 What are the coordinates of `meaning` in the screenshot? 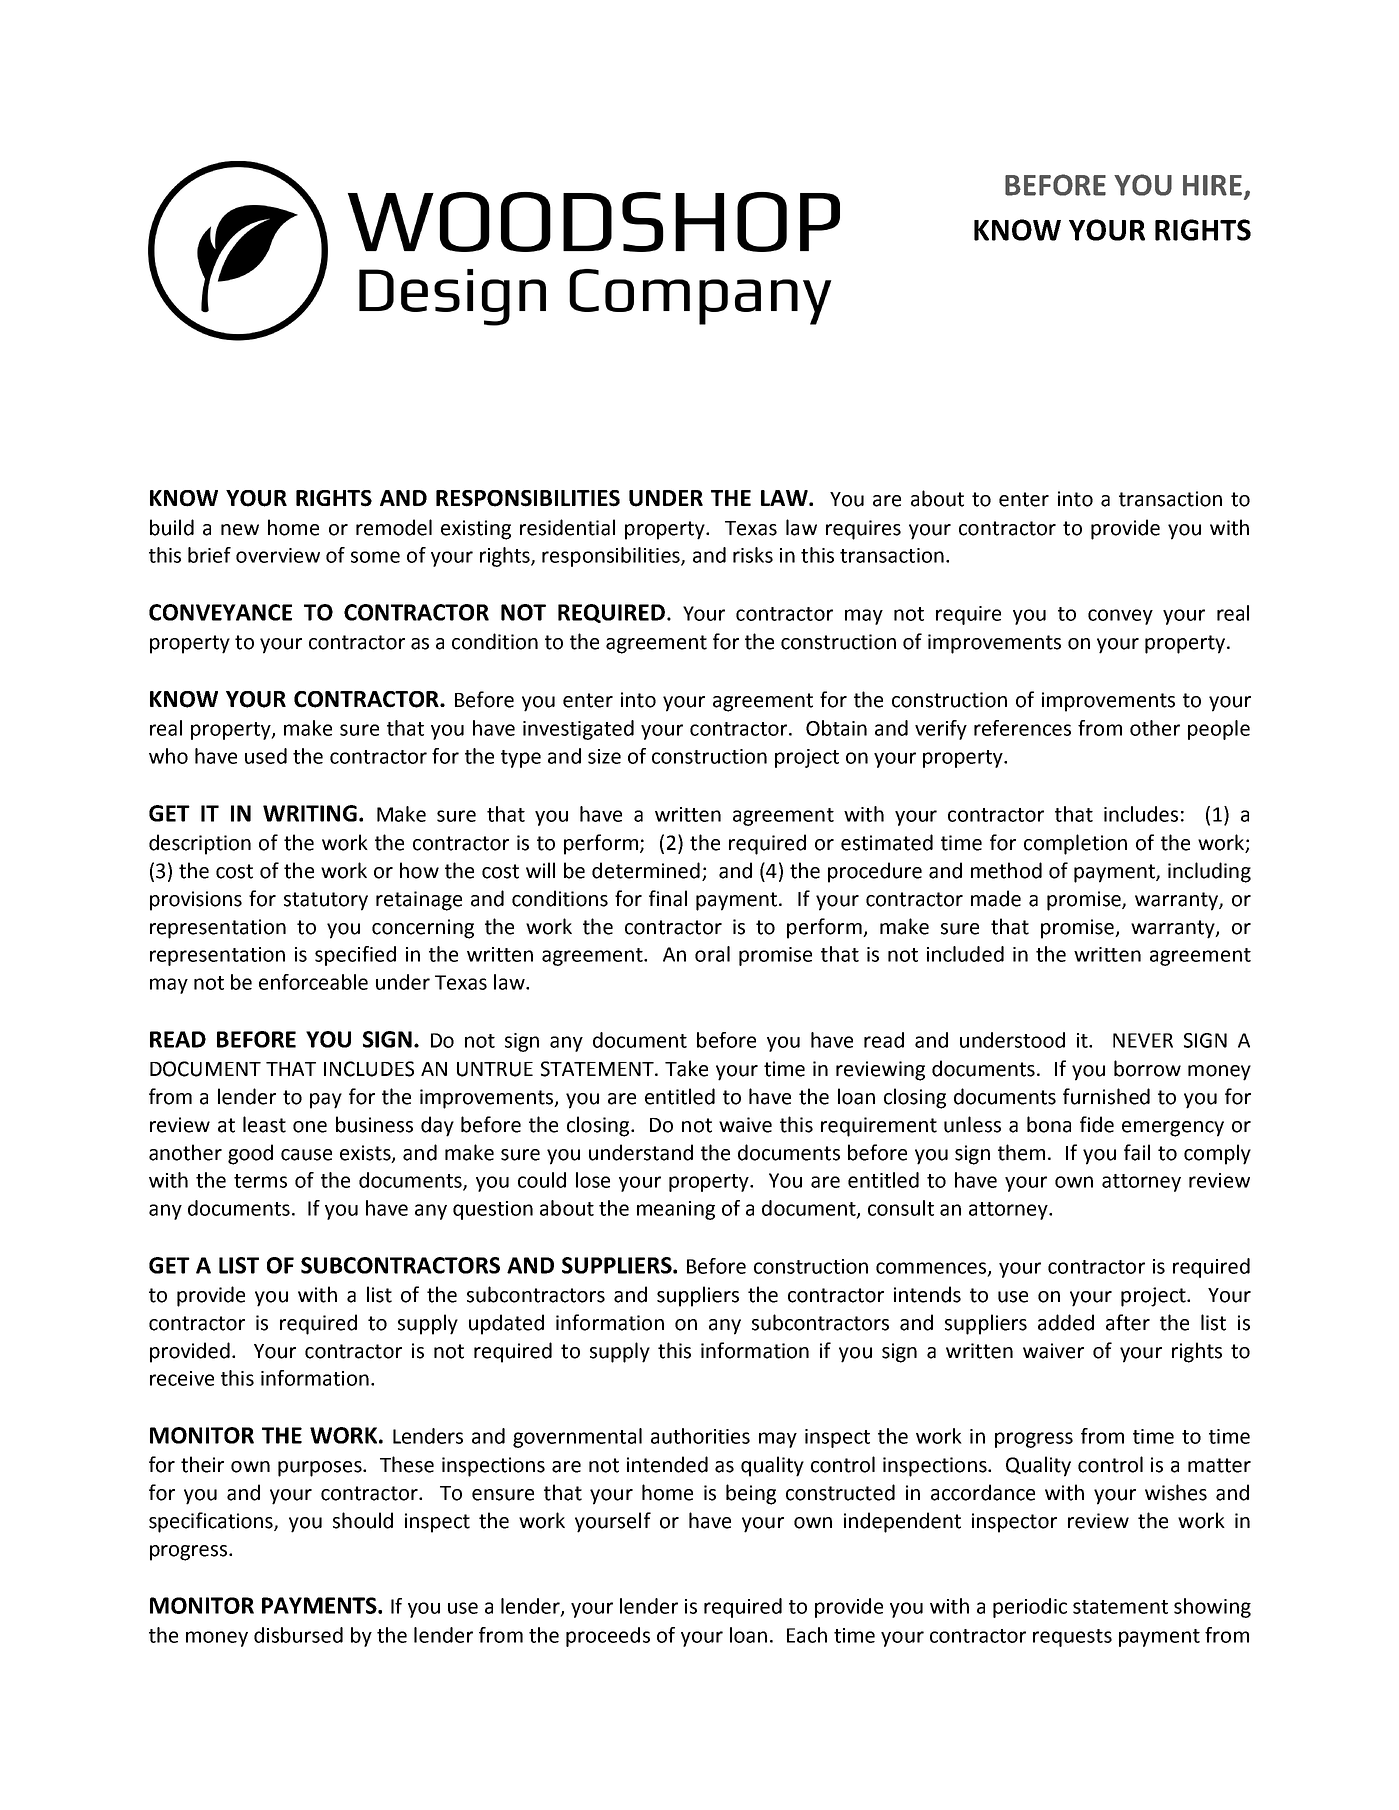 It's located at (676, 1210).
